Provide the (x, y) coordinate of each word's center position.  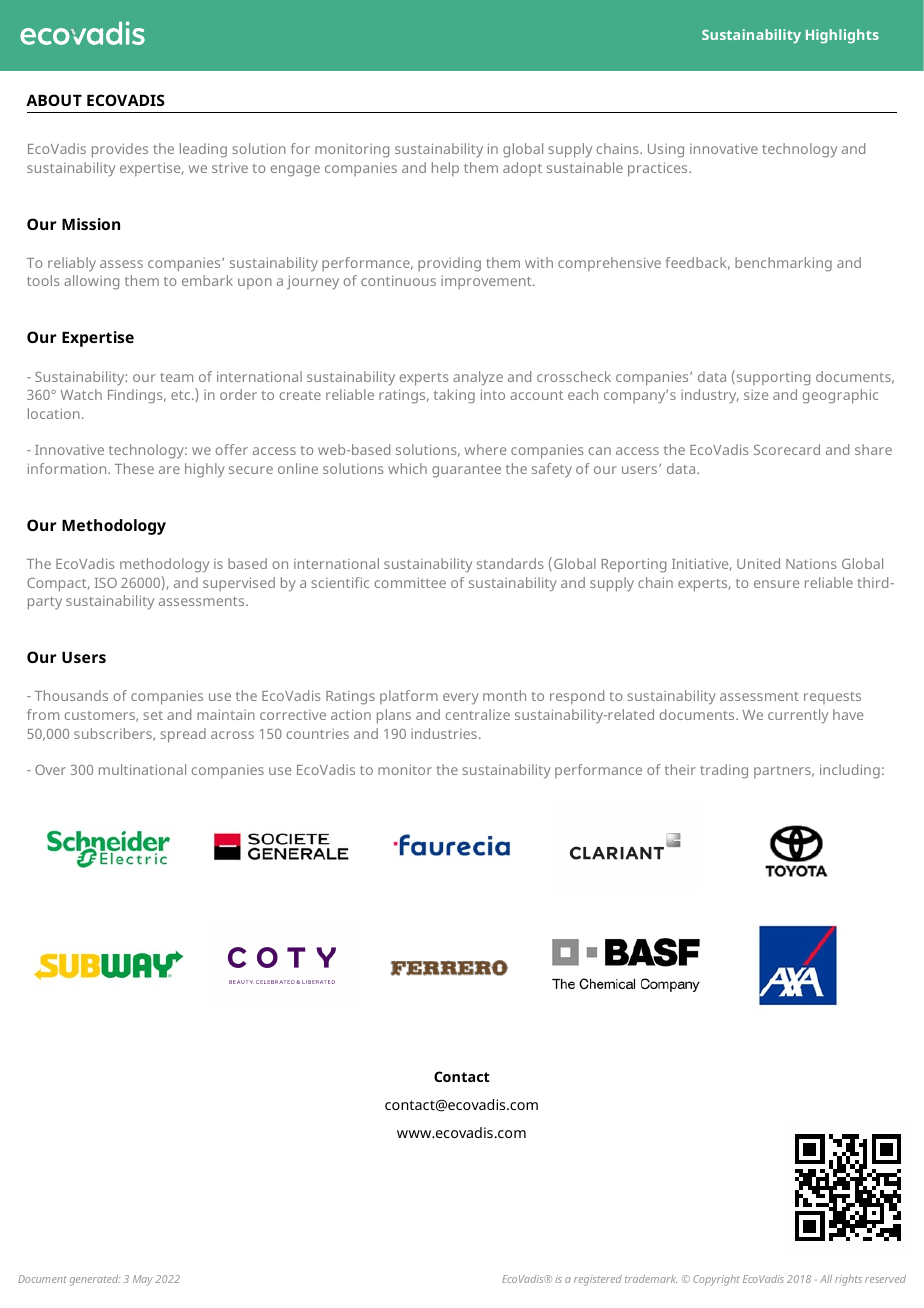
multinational (142, 769)
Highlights (842, 36)
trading (724, 771)
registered (598, 1280)
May (143, 1280)
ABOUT (54, 100)
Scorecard (787, 449)
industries (444, 733)
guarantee (466, 471)
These (134, 468)
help (445, 169)
